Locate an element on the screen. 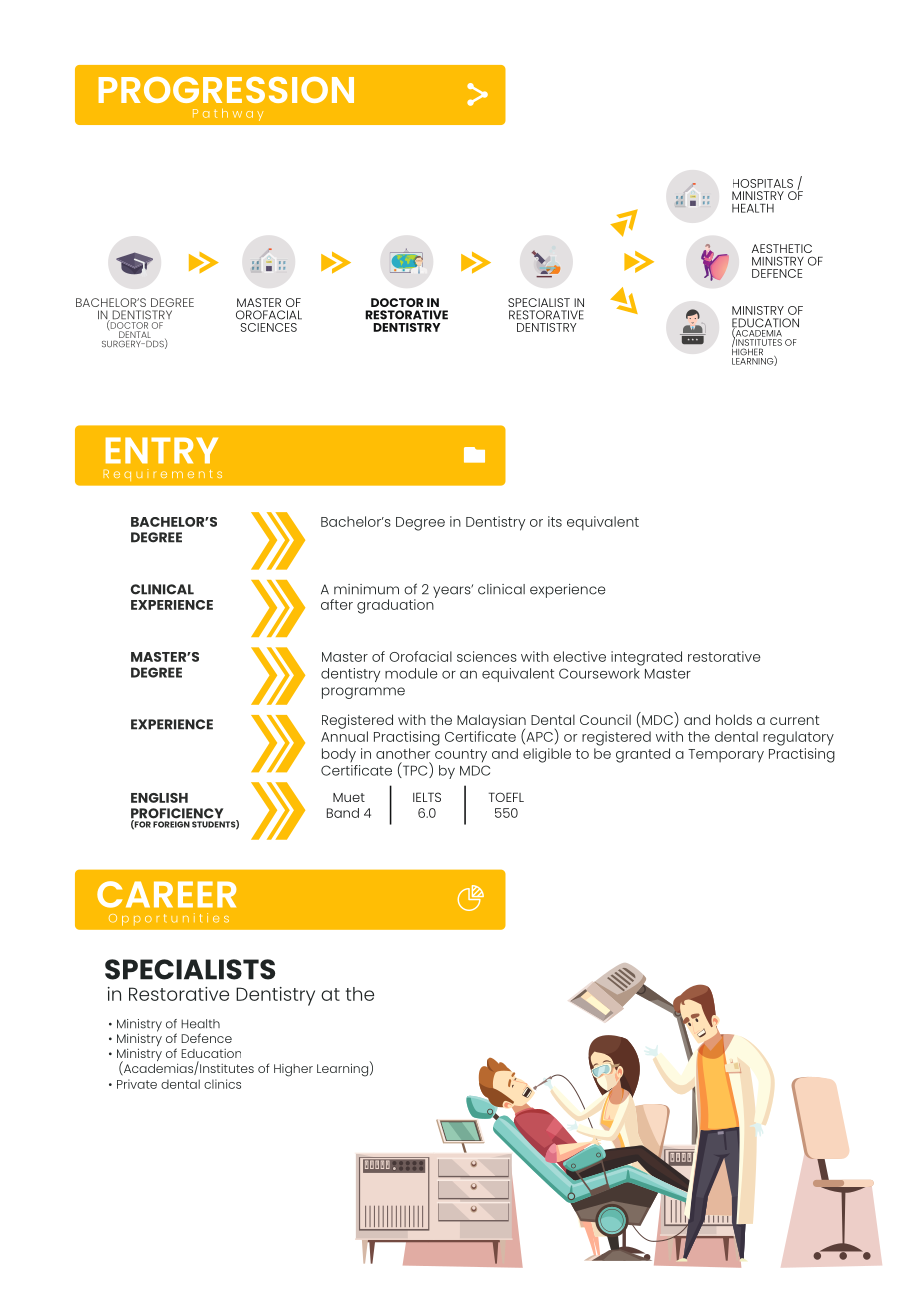 Image resolution: width=924 pixels, height=1308 pixels. Temporary is located at coordinates (726, 755).
